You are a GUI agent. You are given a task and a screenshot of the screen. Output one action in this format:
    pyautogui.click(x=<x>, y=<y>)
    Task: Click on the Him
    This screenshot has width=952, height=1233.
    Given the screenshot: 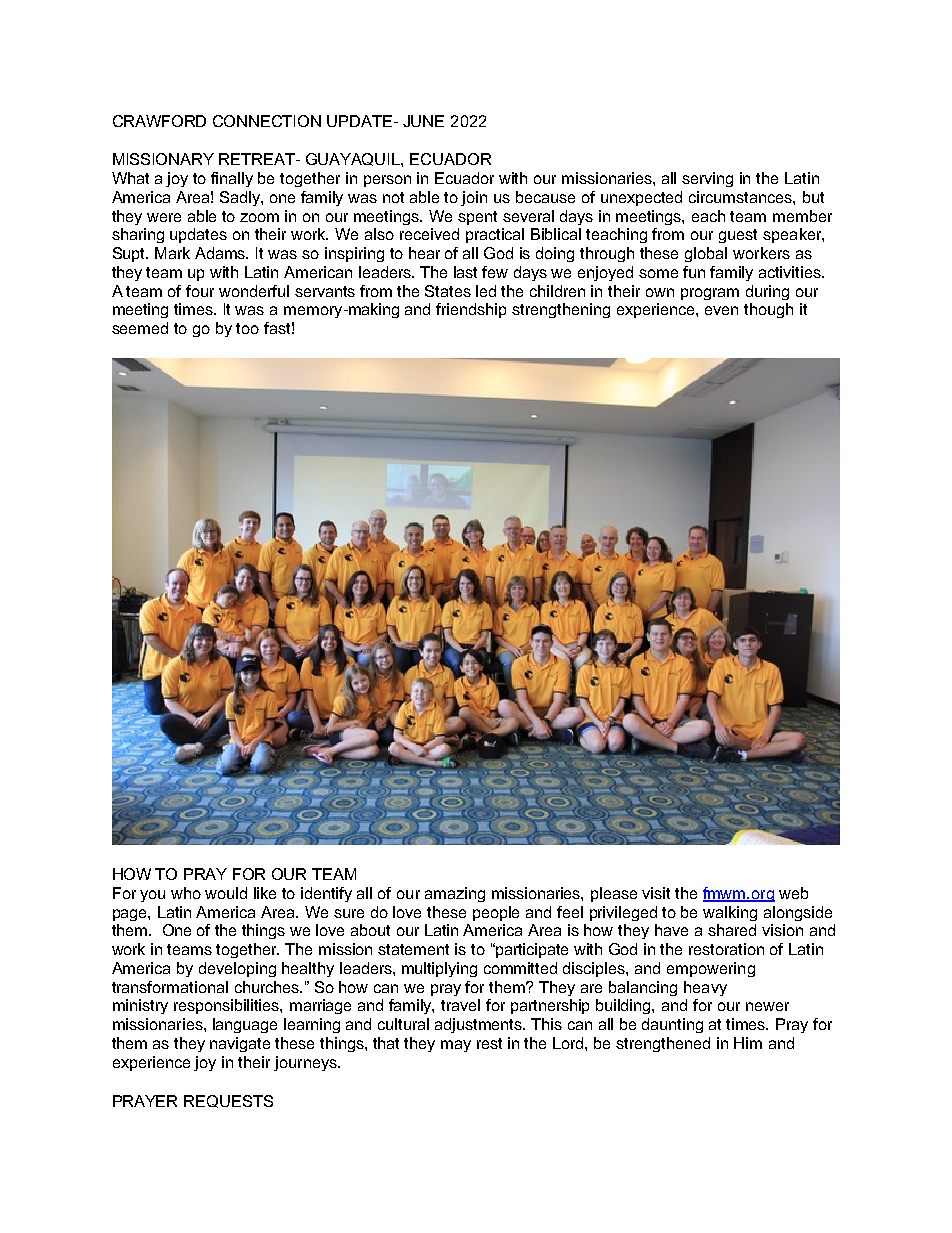 What is the action you would take?
    pyautogui.click(x=748, y=1043)
